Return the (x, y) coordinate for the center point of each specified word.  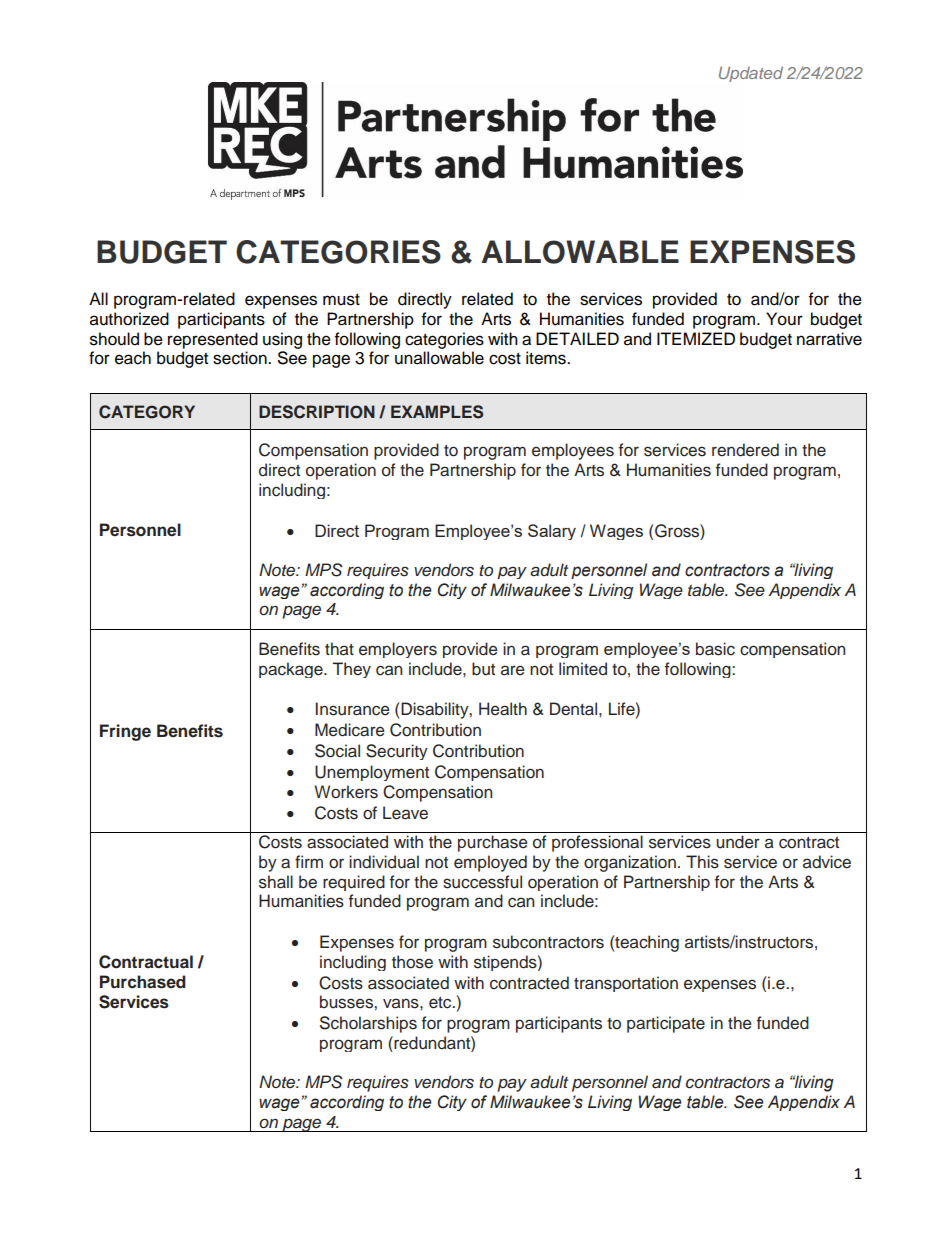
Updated (751, 74)
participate (666, 1024)
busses (347, 1002)
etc (441, 1003)
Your (784, 319)
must (341, 300)
